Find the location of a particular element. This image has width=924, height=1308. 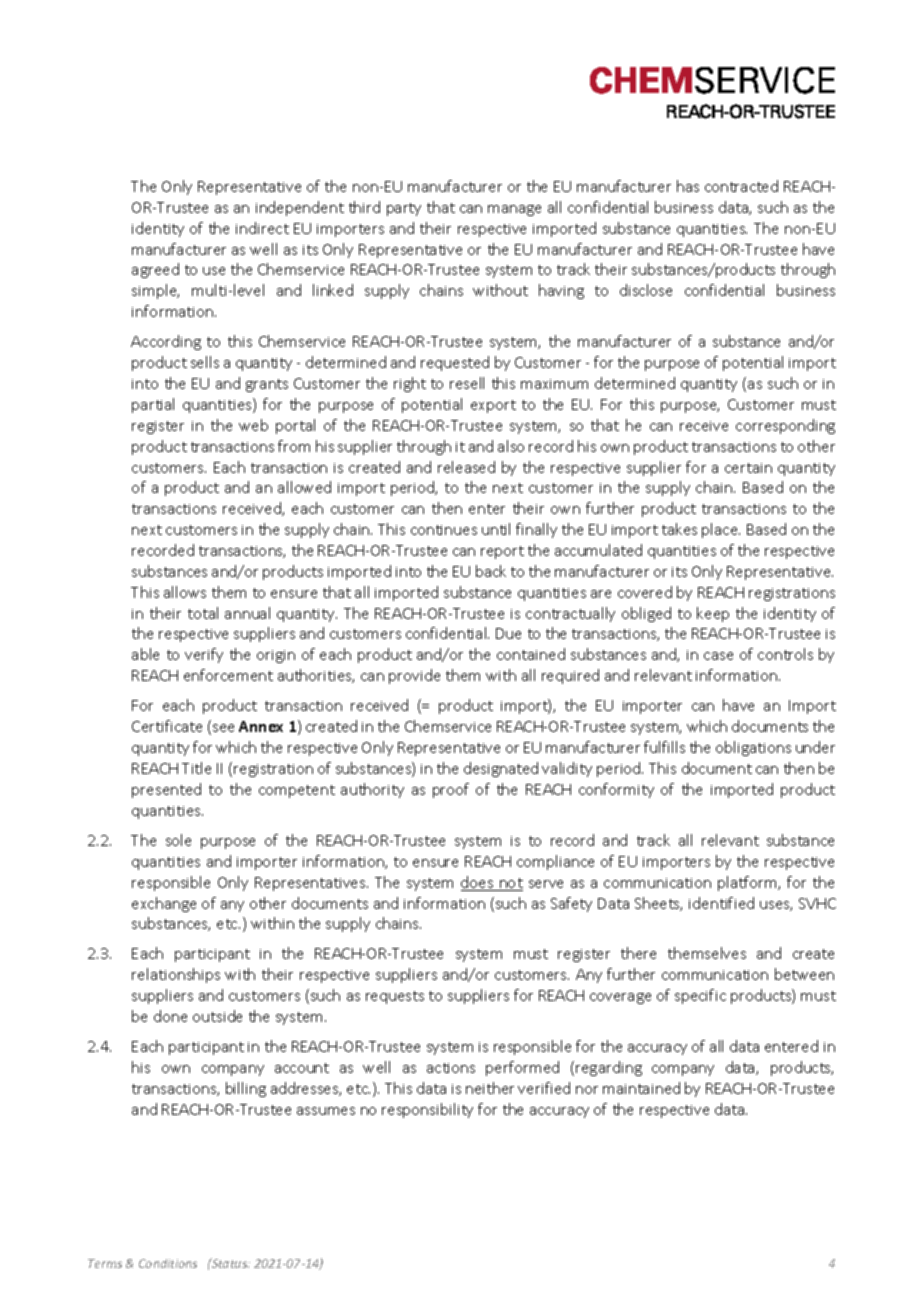

responsibility is located at coordinates (427, 1110).
